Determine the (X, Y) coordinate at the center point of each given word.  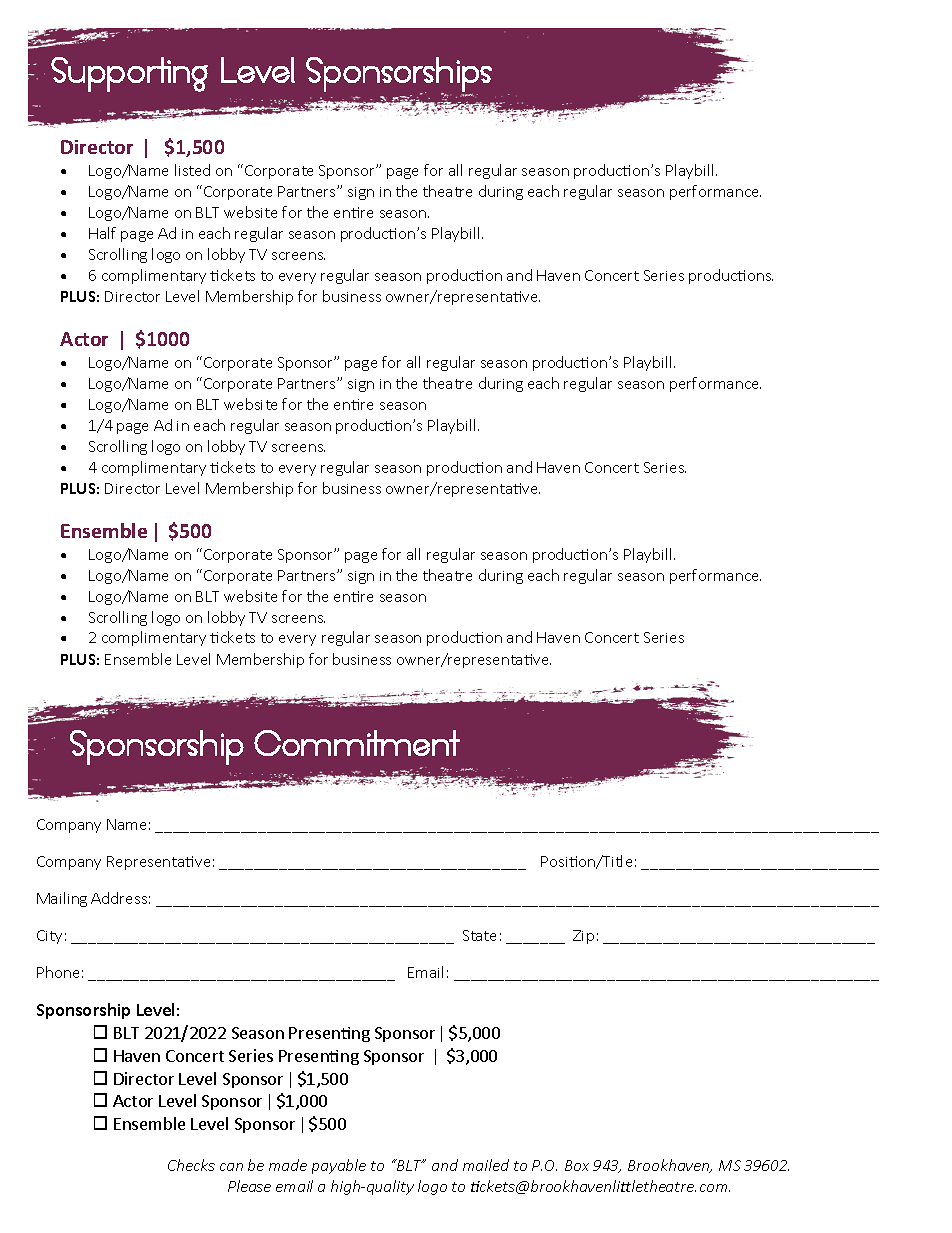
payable (339, 1166)
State (479, 935)
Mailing (62, 899)
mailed (486, 1165)
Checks (191, 1165)
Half (102, 233)
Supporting (129, 74)
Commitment (357, 743)
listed (192, 170)
